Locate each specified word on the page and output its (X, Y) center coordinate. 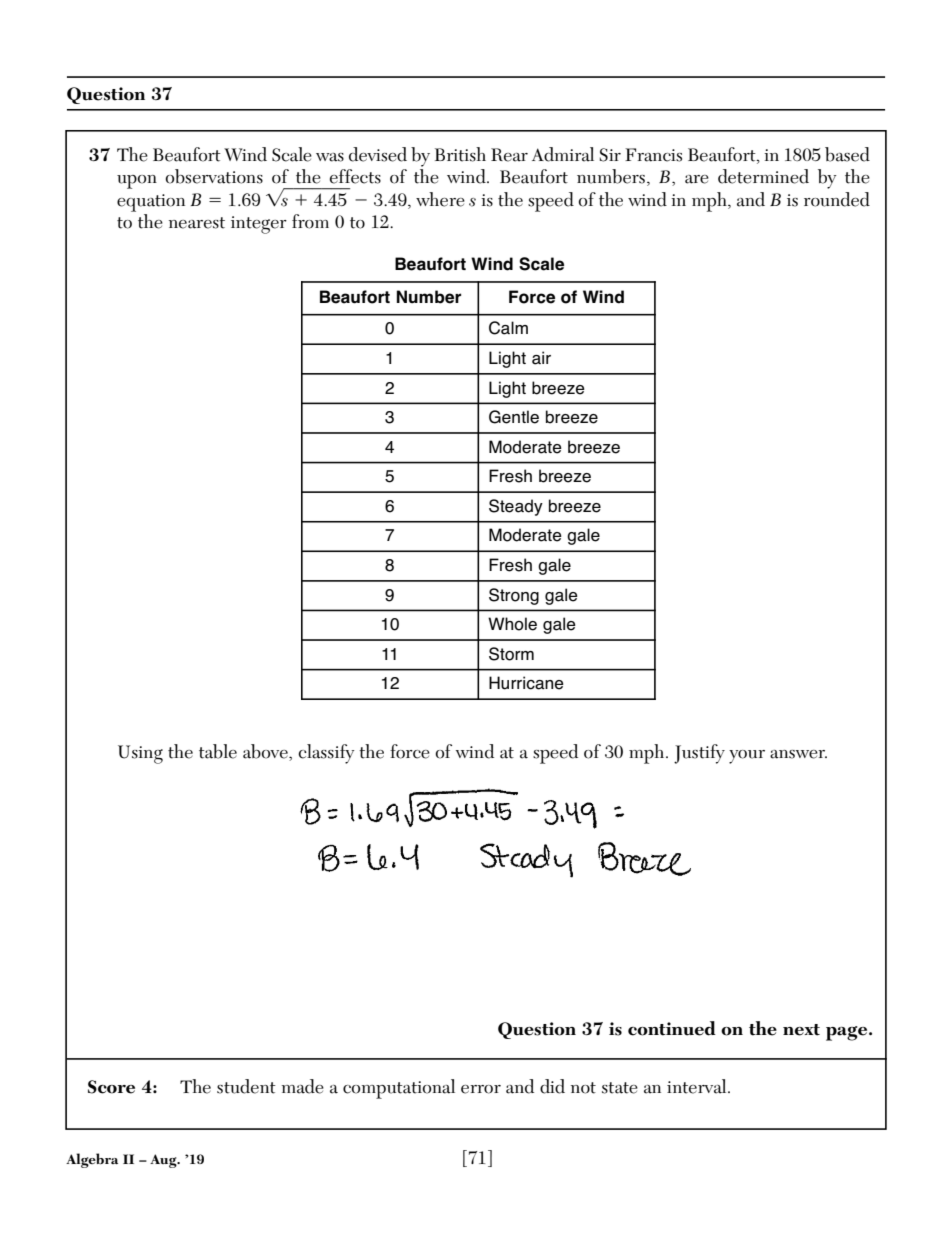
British (460, 154)
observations (214, 176)
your (747, 757)
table (218, 751)
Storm (511, 654)
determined (763, 176)
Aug (164, 1161)
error (481, 1089)
